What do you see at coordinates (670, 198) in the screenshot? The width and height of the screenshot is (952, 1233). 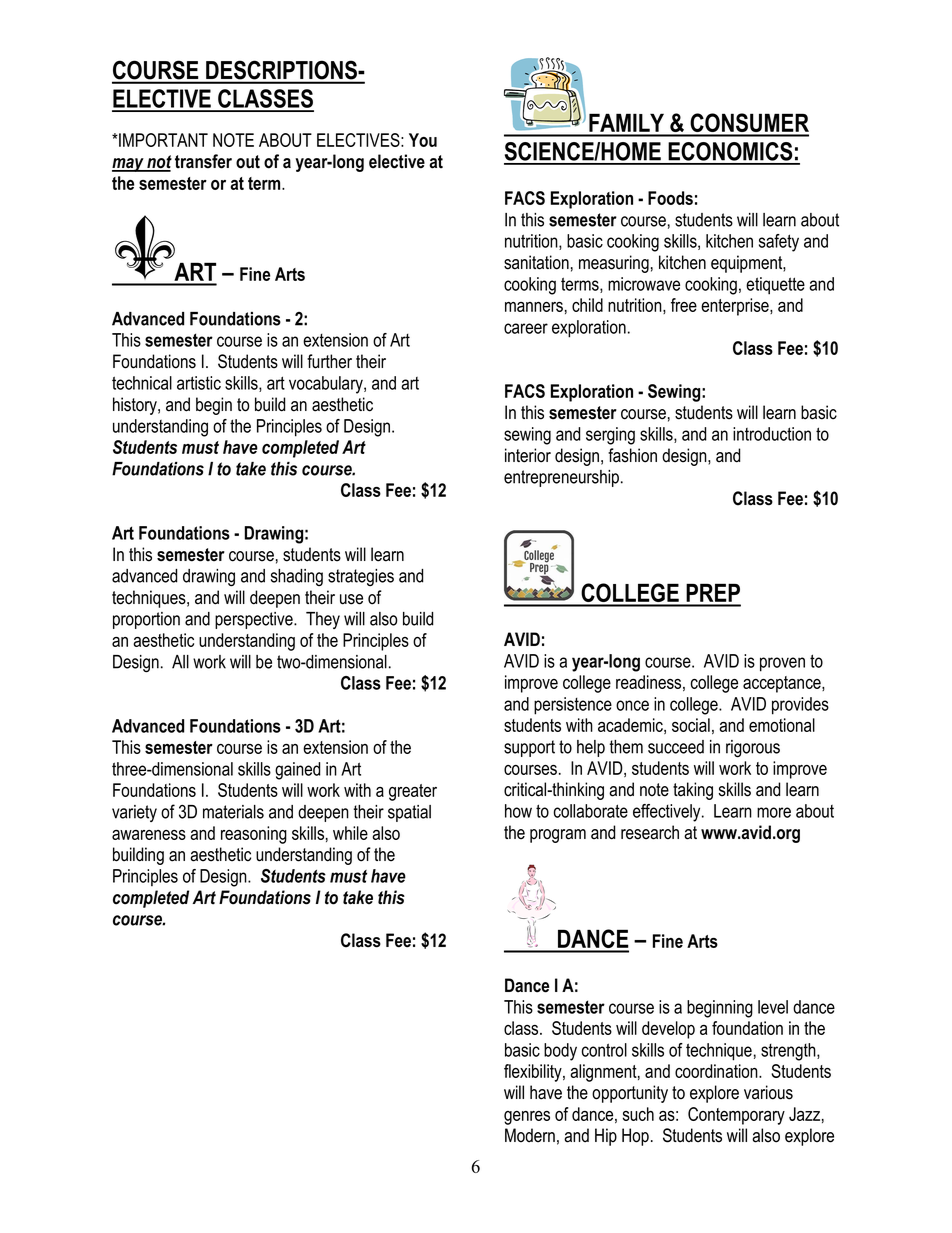 I see `Foods` at bounding box center [670, 198].
